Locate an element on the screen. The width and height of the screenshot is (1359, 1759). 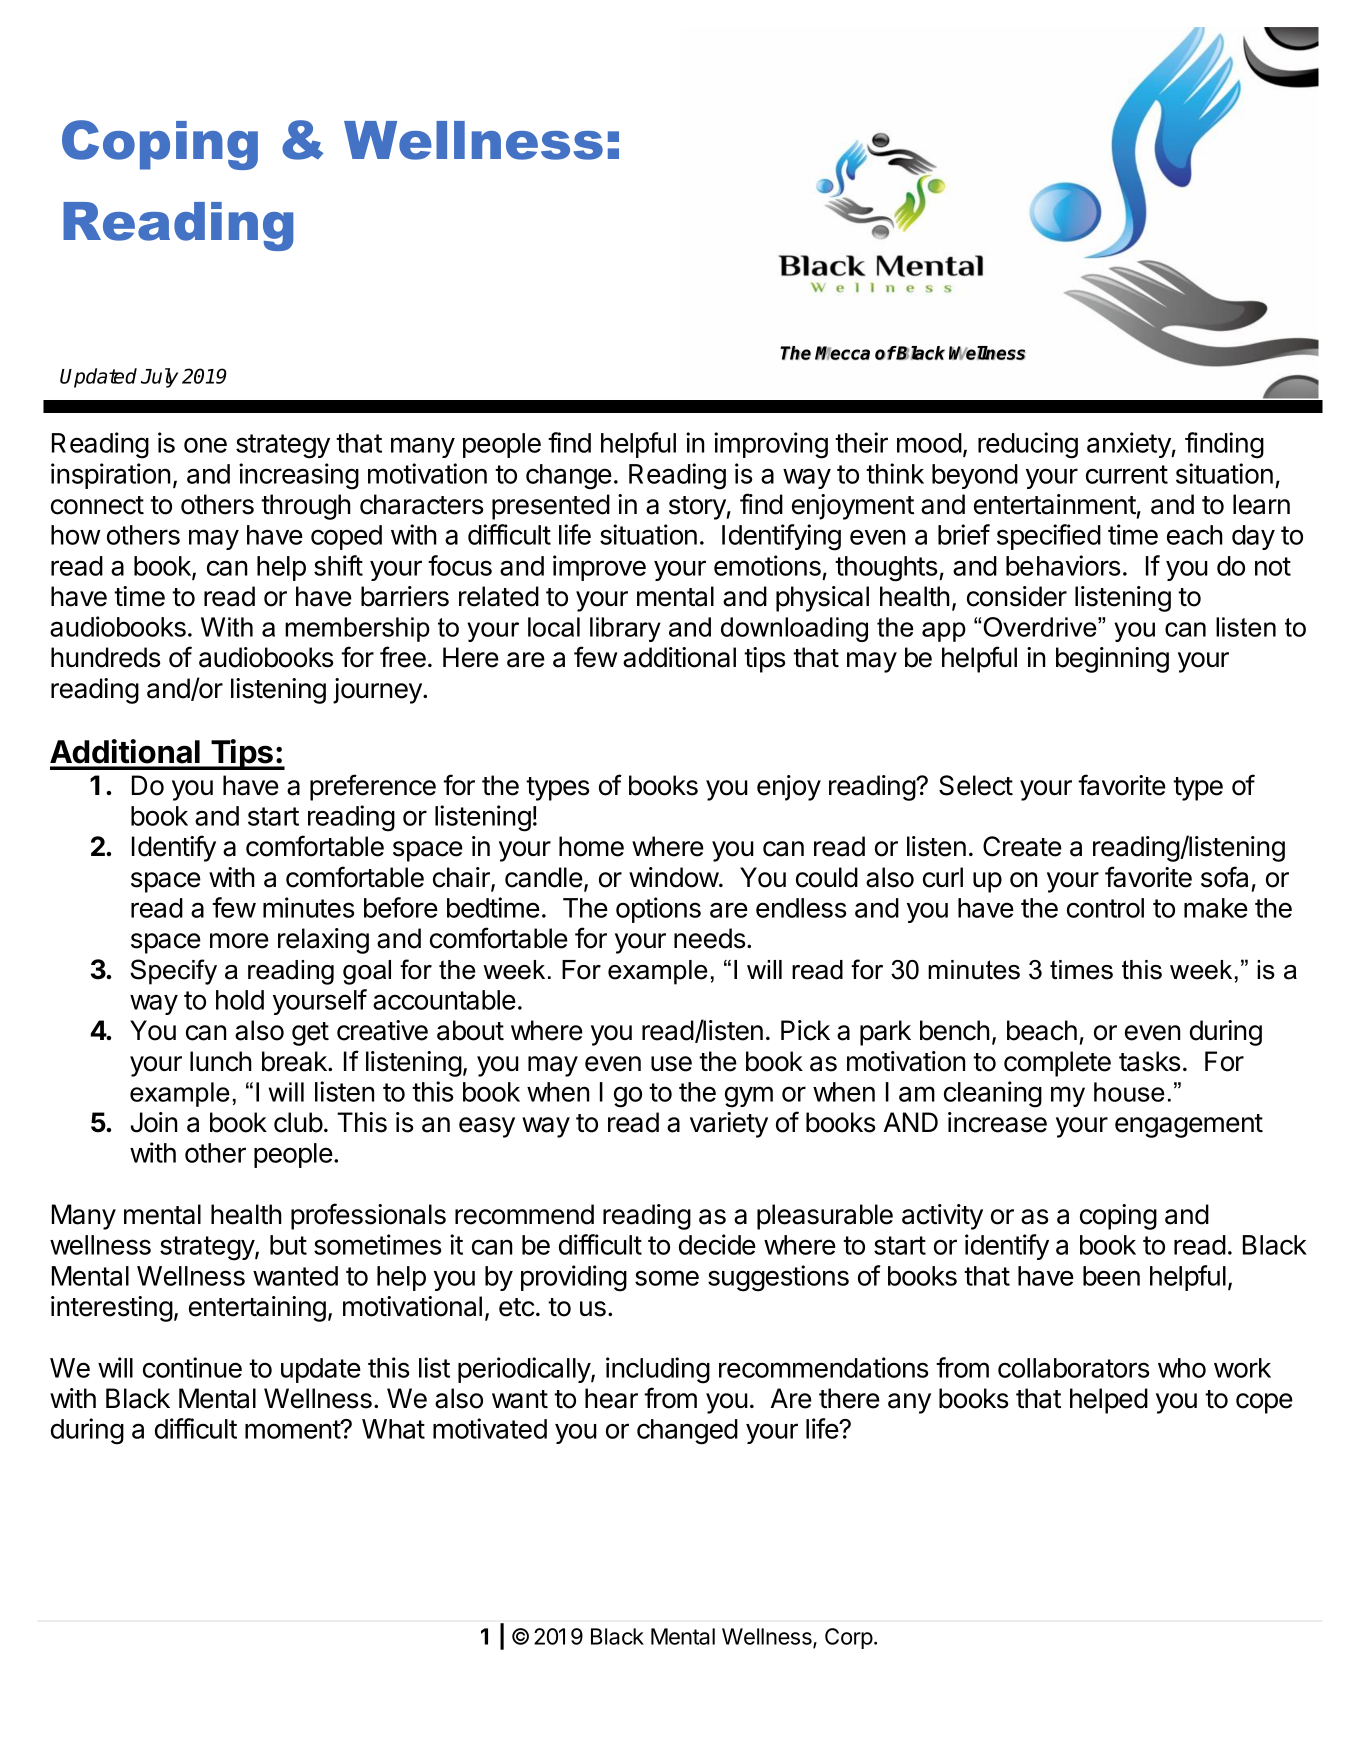
needs is located at coordinates (709, 938).
